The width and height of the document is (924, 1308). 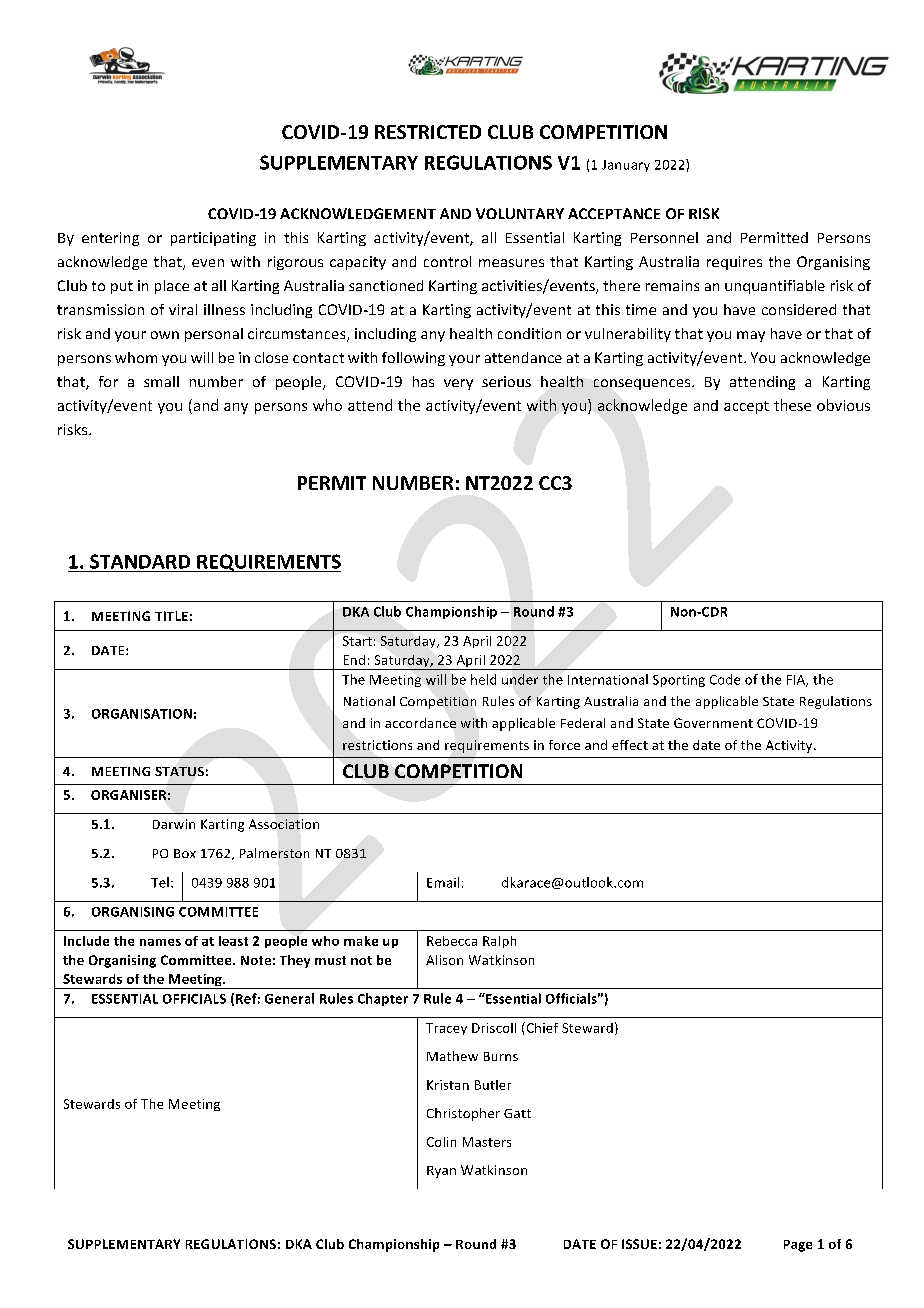 What do you see at coordinates (626, 166) in the document?
I see `January` at bounding box center [626, 166].
